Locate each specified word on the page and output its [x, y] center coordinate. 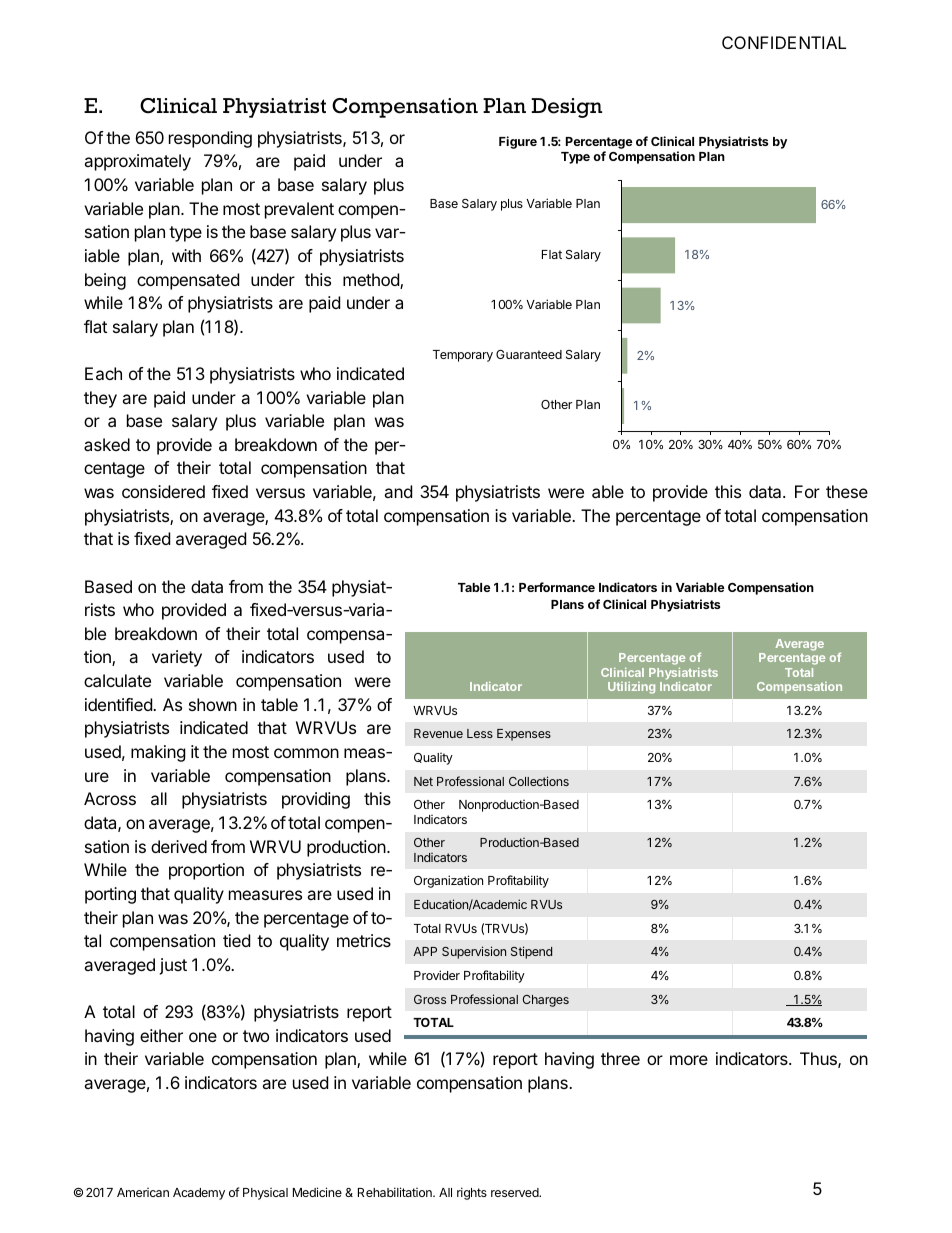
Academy [199, 1194]
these [847, 491]
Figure [518, 142]
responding [210, 139]
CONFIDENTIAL [784, 42]
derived [179, 846]
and [398, 491]
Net [423, 781]
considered [163, 491]
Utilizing [631, 688]
